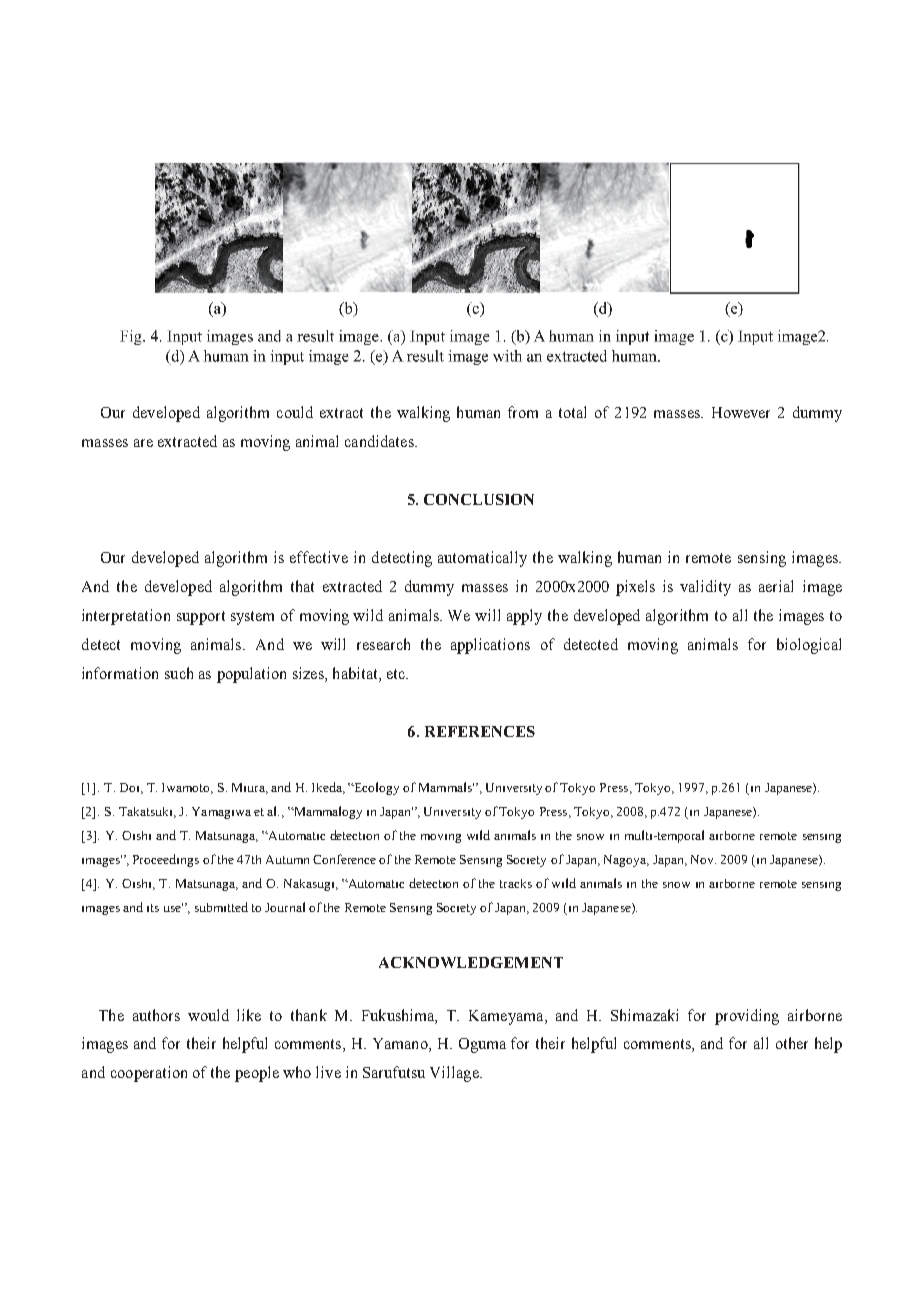 The height and width of the screenshot is (1308, 924). What do you see at coordinates (143, 443) in the screenshot?
I see `are` at bounding box center [143, 443].
